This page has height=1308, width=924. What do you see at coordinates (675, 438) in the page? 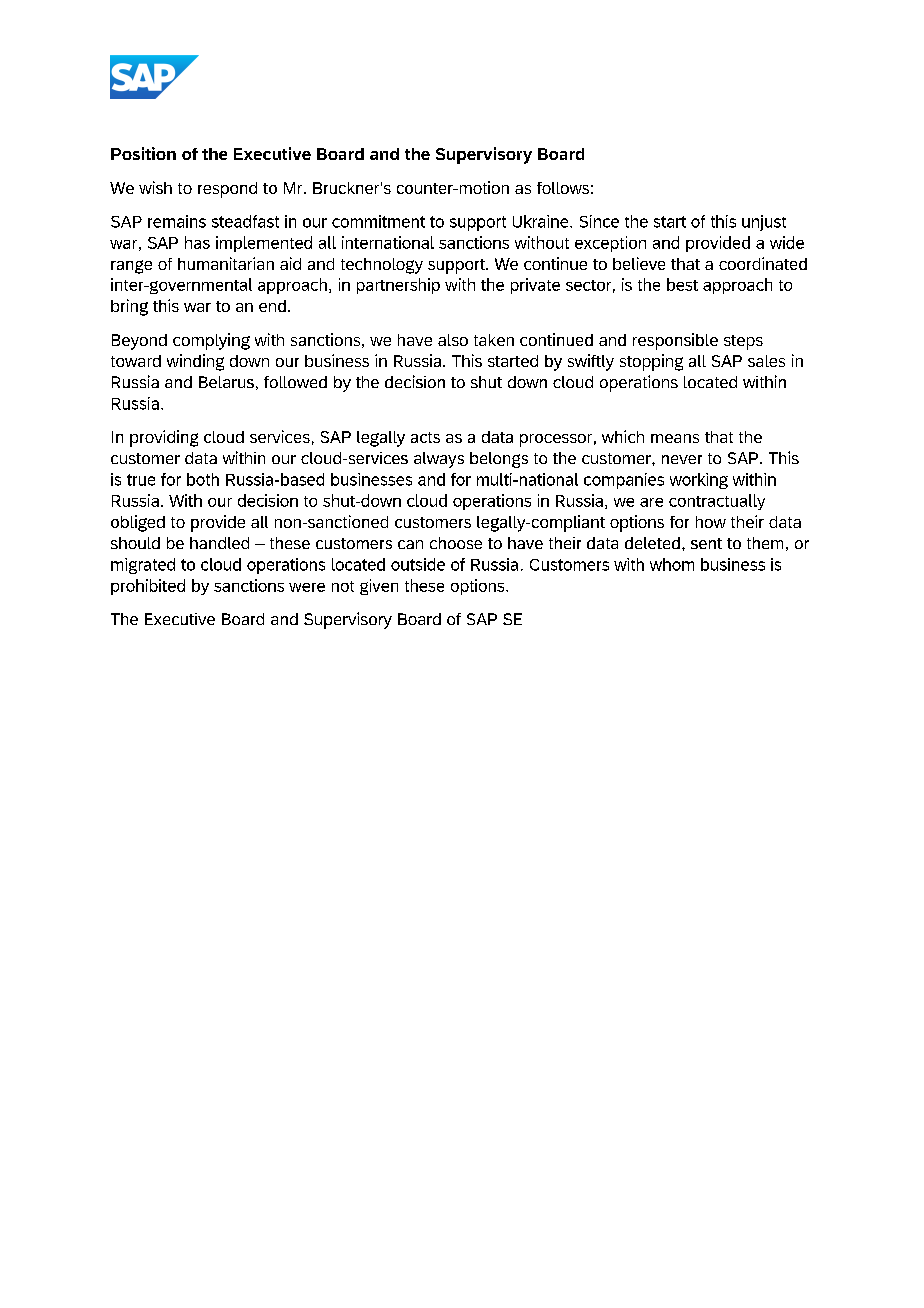
I see `means` at bounding box center [675, 438].
